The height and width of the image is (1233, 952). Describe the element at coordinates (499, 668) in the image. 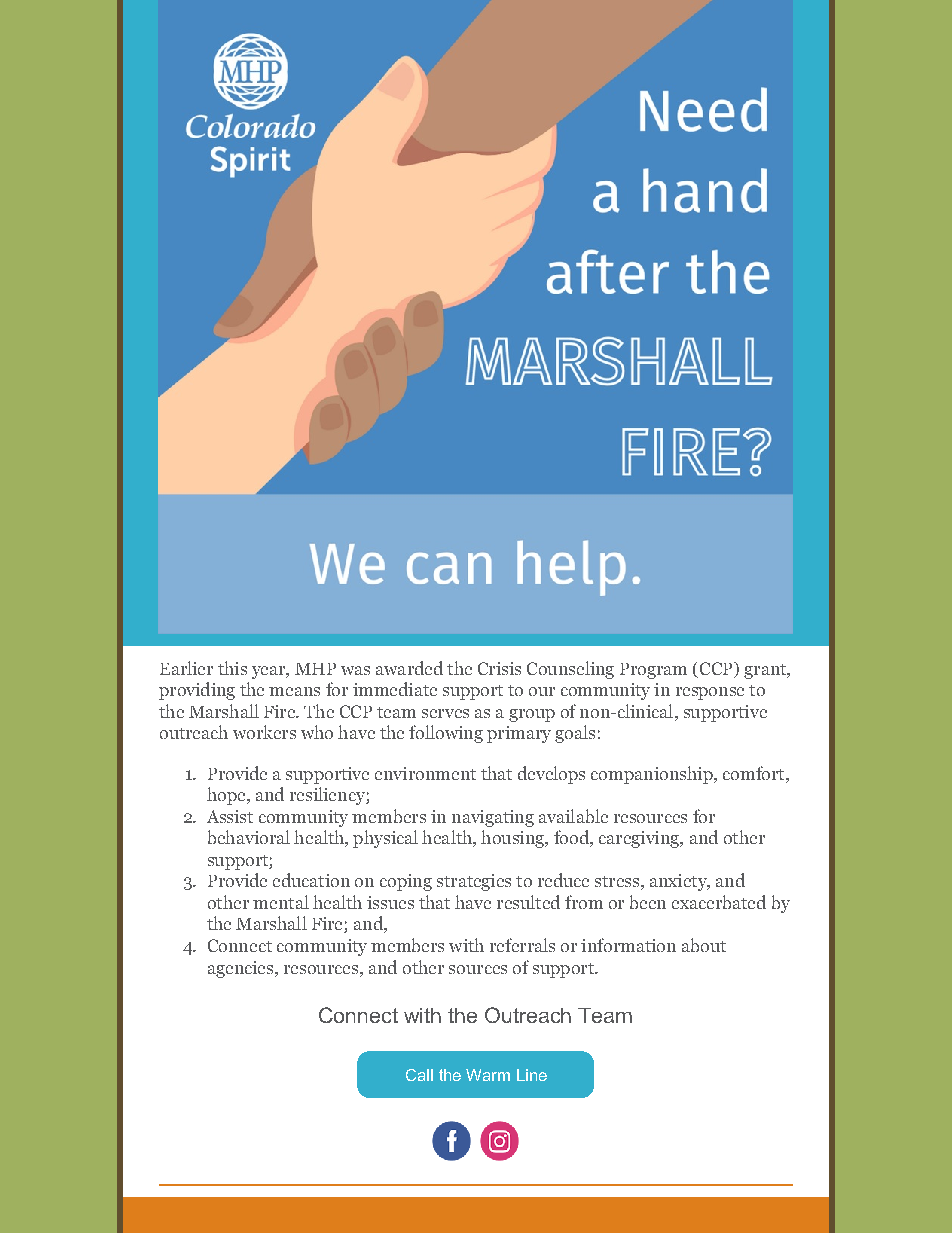

I see `Crisis` at that location.
